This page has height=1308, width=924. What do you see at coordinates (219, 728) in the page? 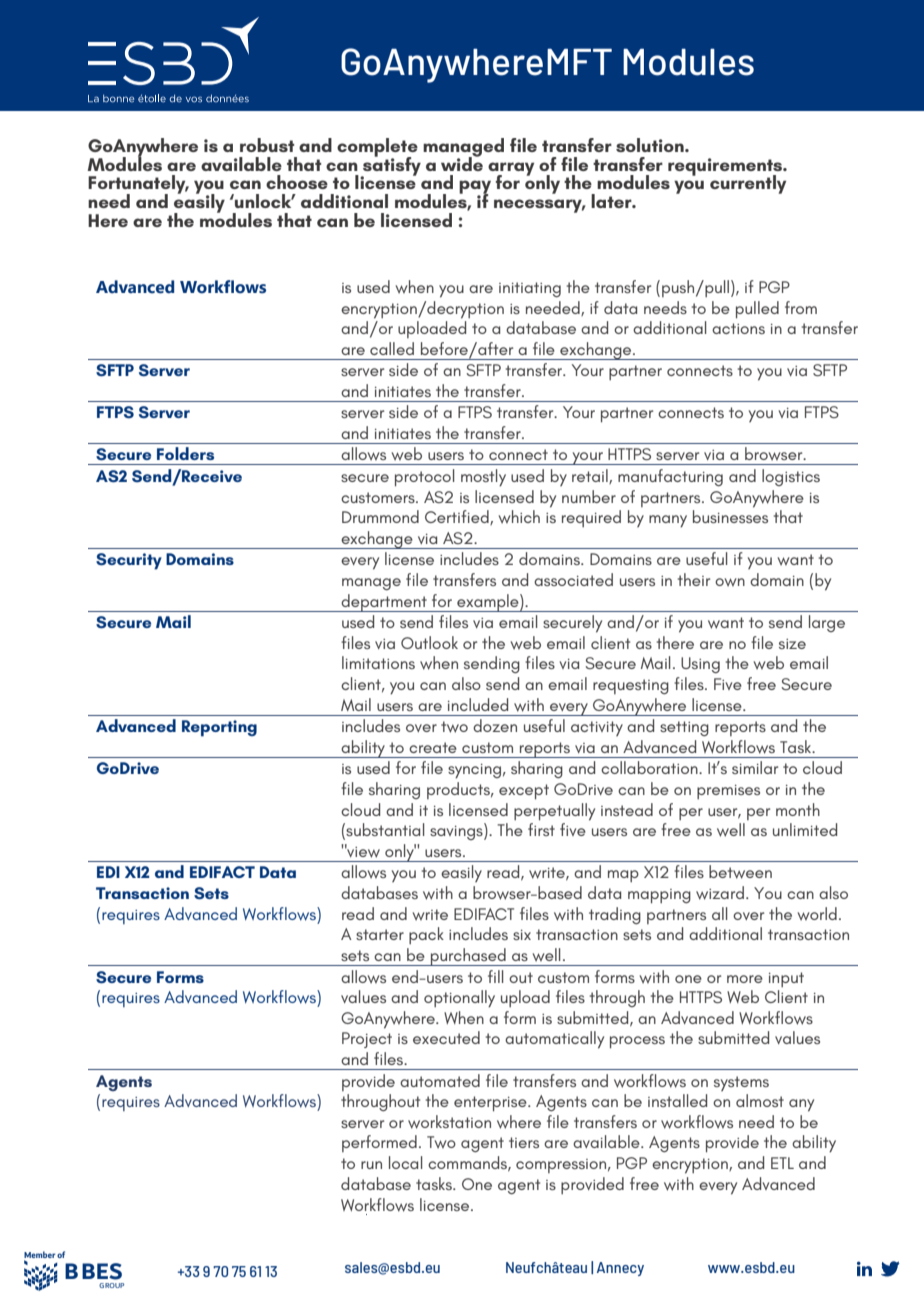
I see `Reporting` at bounding box center [219, 728].
